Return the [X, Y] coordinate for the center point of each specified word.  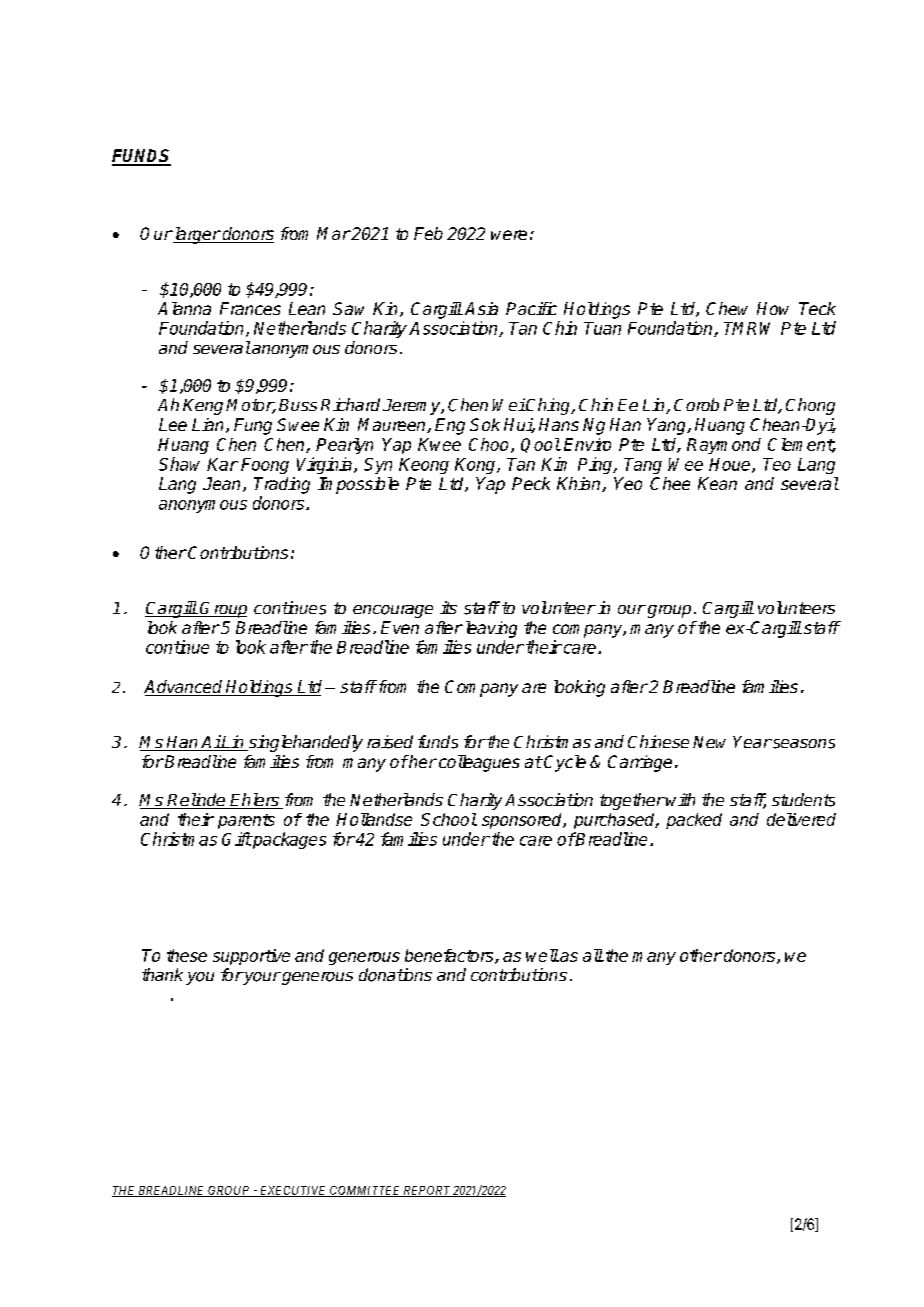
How [773, 308]
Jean [221, 483]
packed [694, 821]
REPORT [427, 1191]
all [593, 955]
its [448, 607]
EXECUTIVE [293, 1191]
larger [196, 235]
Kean [717, 483]
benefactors [450, 956]
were [509, 235]
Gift [237, 839]
